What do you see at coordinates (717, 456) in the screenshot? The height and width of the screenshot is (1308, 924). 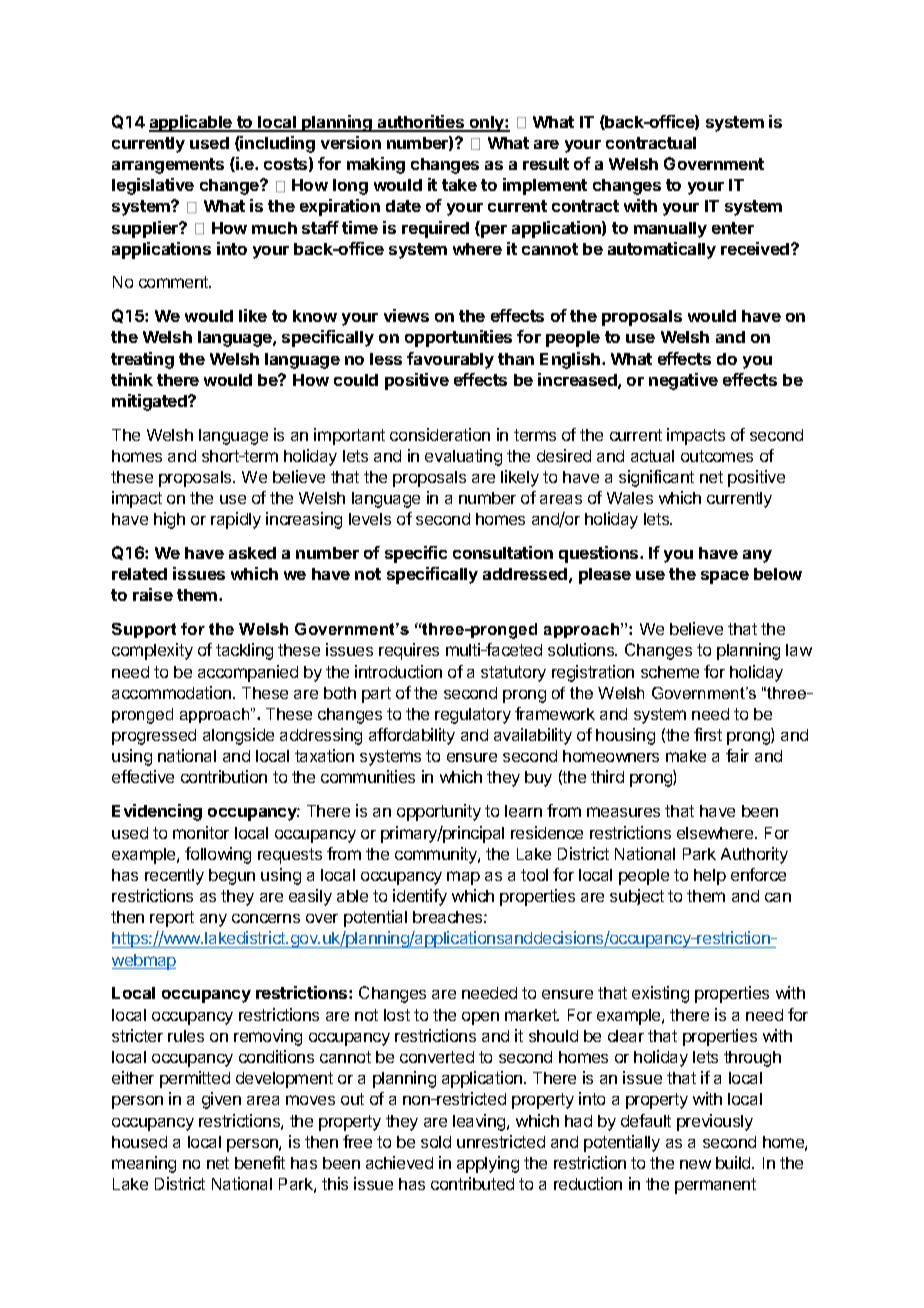 I see `outcomes` at bounding box center [717, 456].
